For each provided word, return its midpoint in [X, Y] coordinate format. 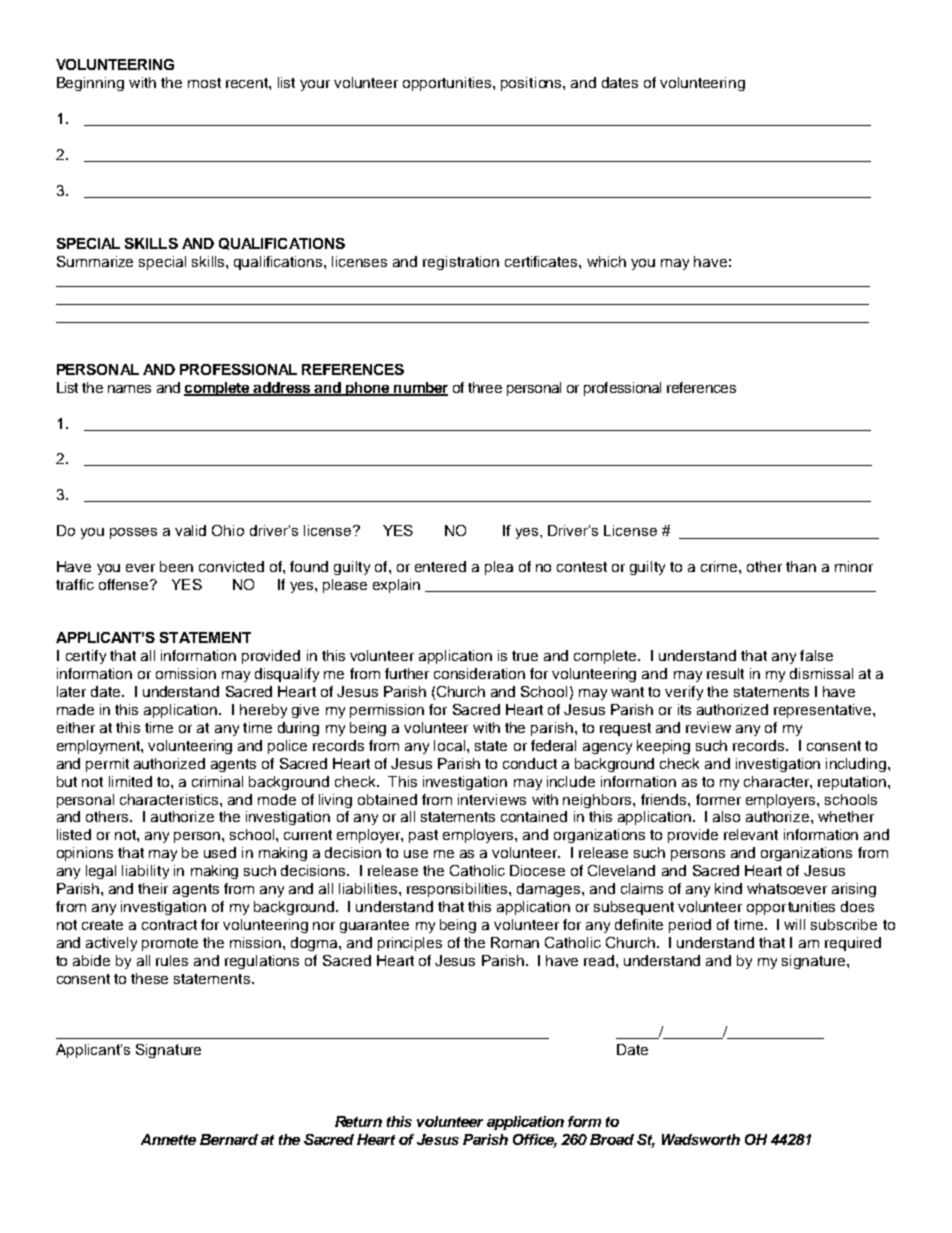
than [801, 566]
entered [440, 566]
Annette [168, 1139]
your [315, 85]
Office [535, 1141]
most [204, 83]
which [606, 261]
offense [125, 584]
